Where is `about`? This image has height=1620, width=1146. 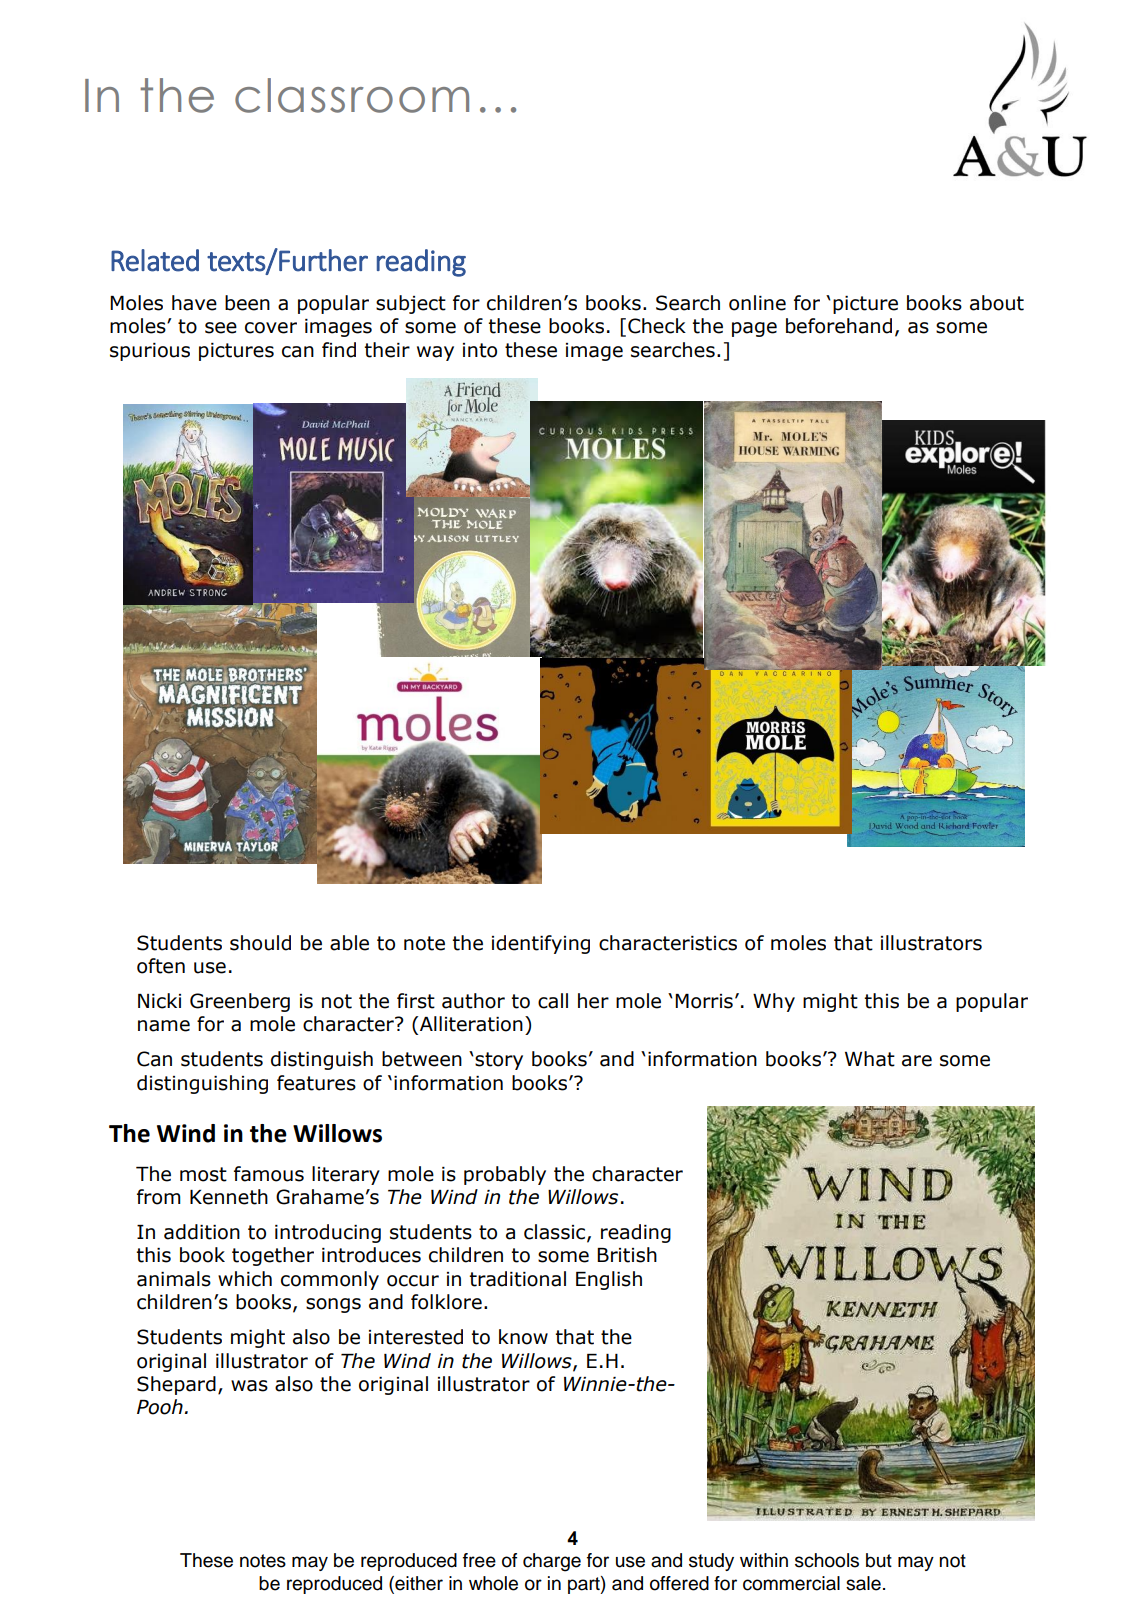
about is located at coordinates (997, 303).
